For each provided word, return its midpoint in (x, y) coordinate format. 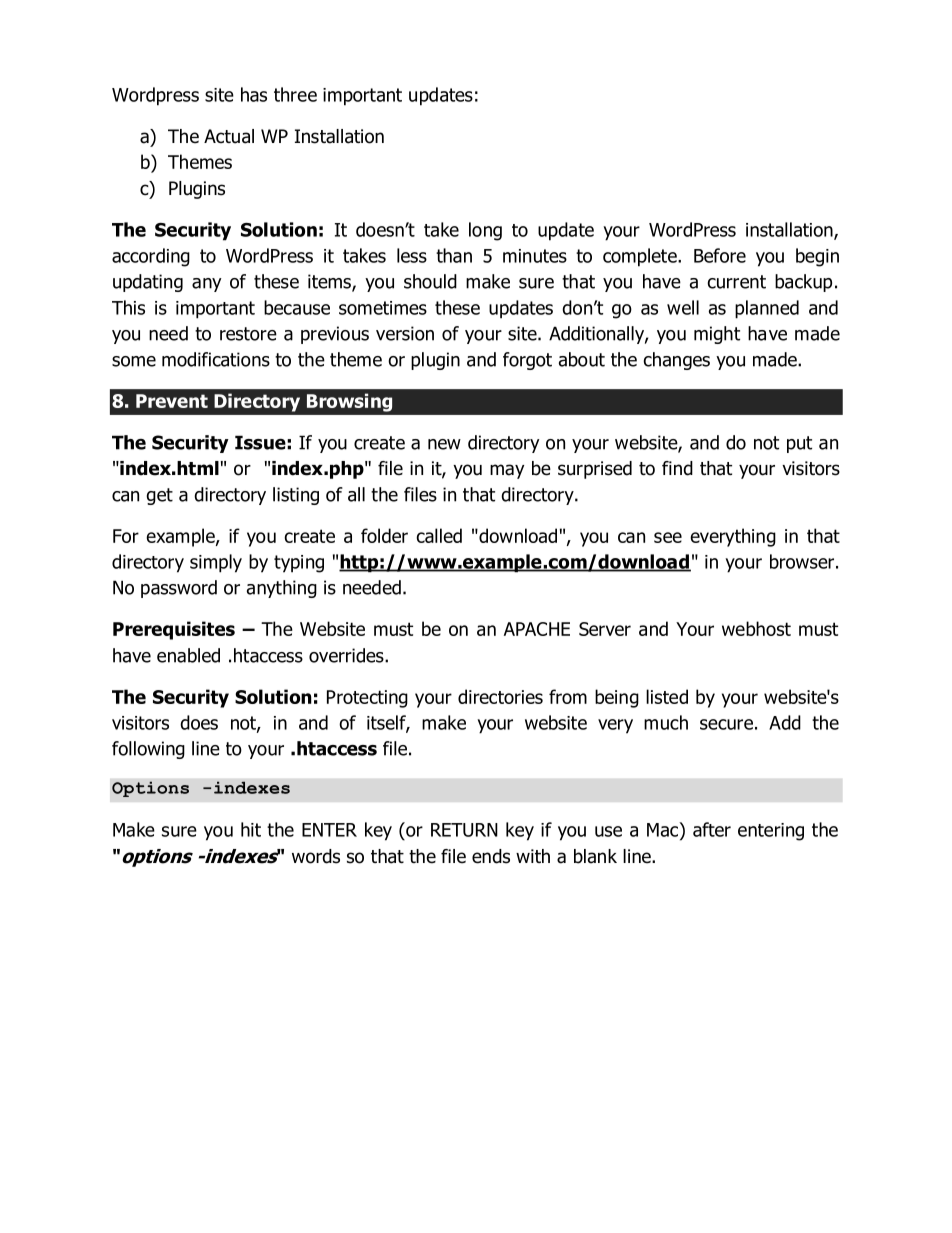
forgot (527, 361)
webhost (756, 628)
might (717, 335)
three (295, 94)
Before (720, 255)
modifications (216, 359)
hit (251, 829)
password (179, 589)
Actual (229, 136)
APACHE (537, 629)
